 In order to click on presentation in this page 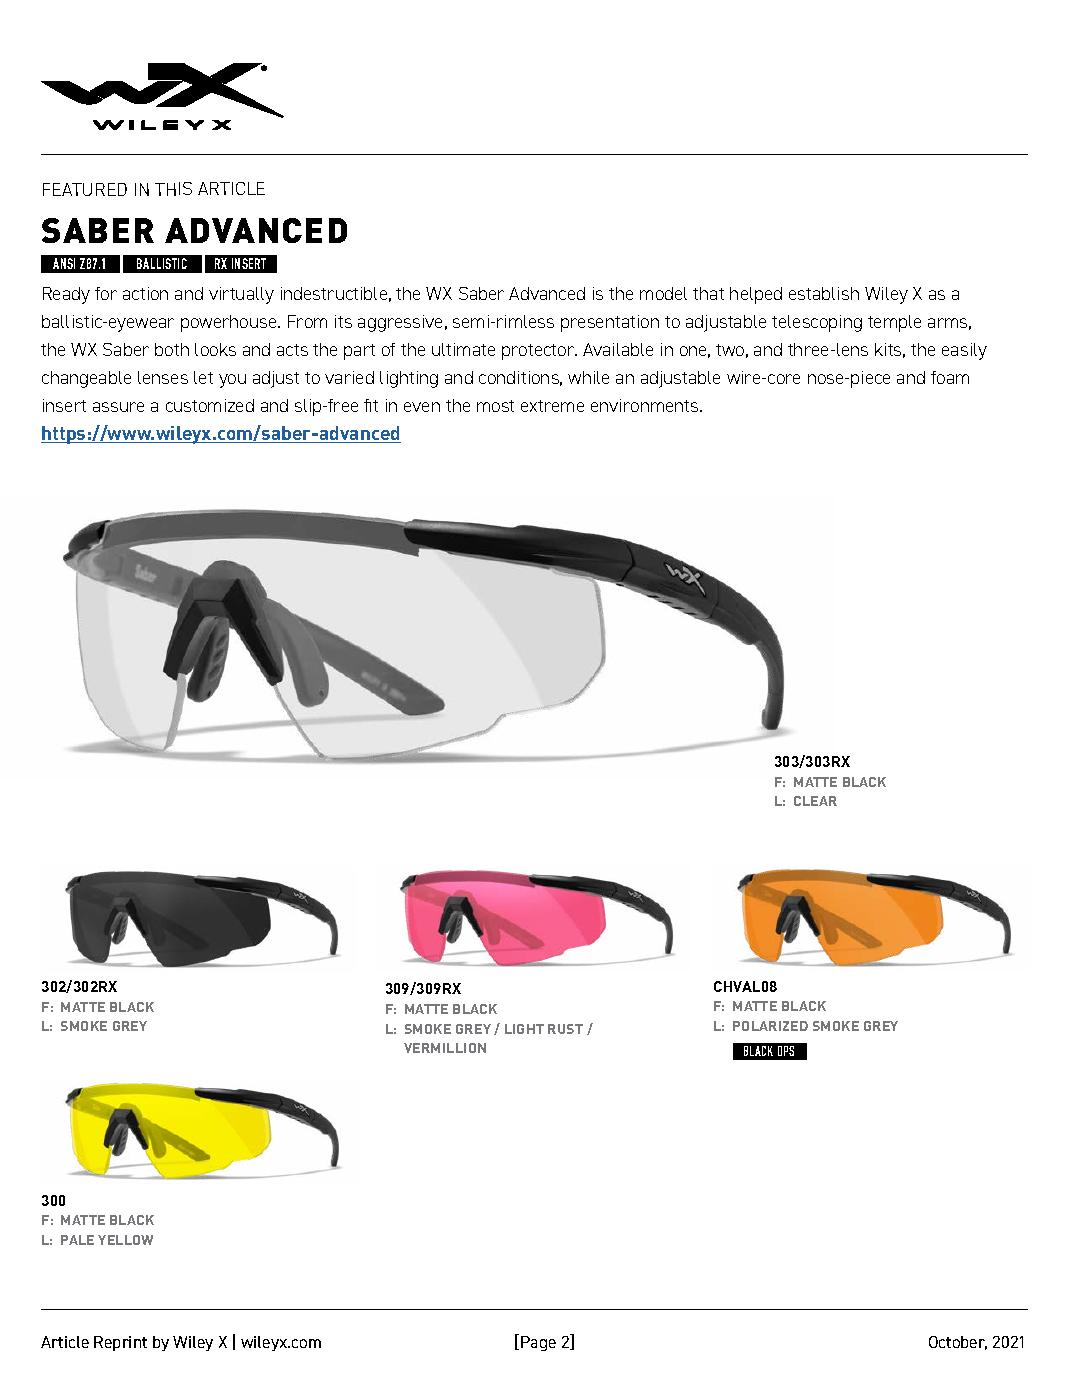, I will do `click(610, 323)`.
